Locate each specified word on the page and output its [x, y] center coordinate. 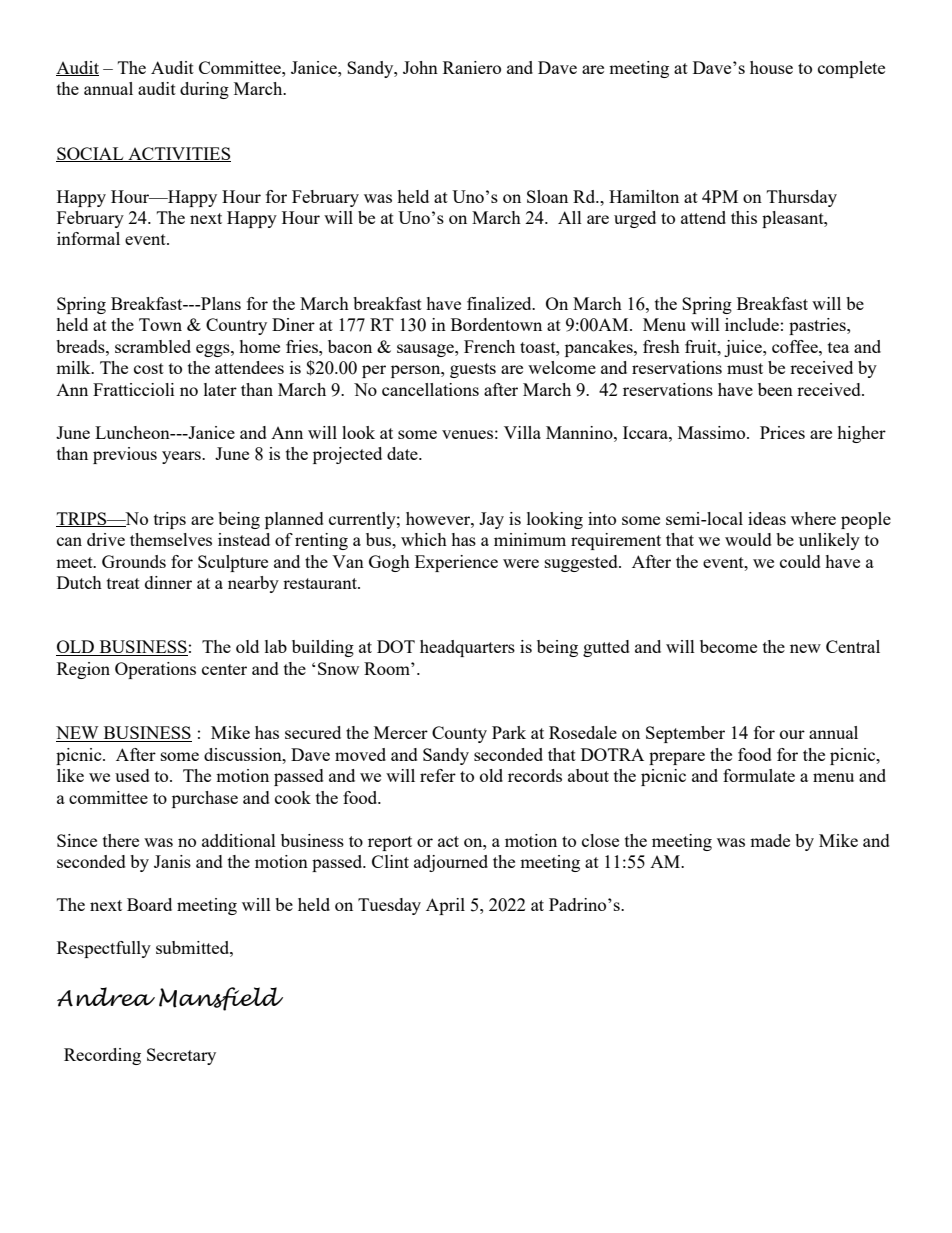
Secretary [181, 1056]
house [771, 67]
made [770, 840]
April [445, 906]
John [420, 67]
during [204, 90]
